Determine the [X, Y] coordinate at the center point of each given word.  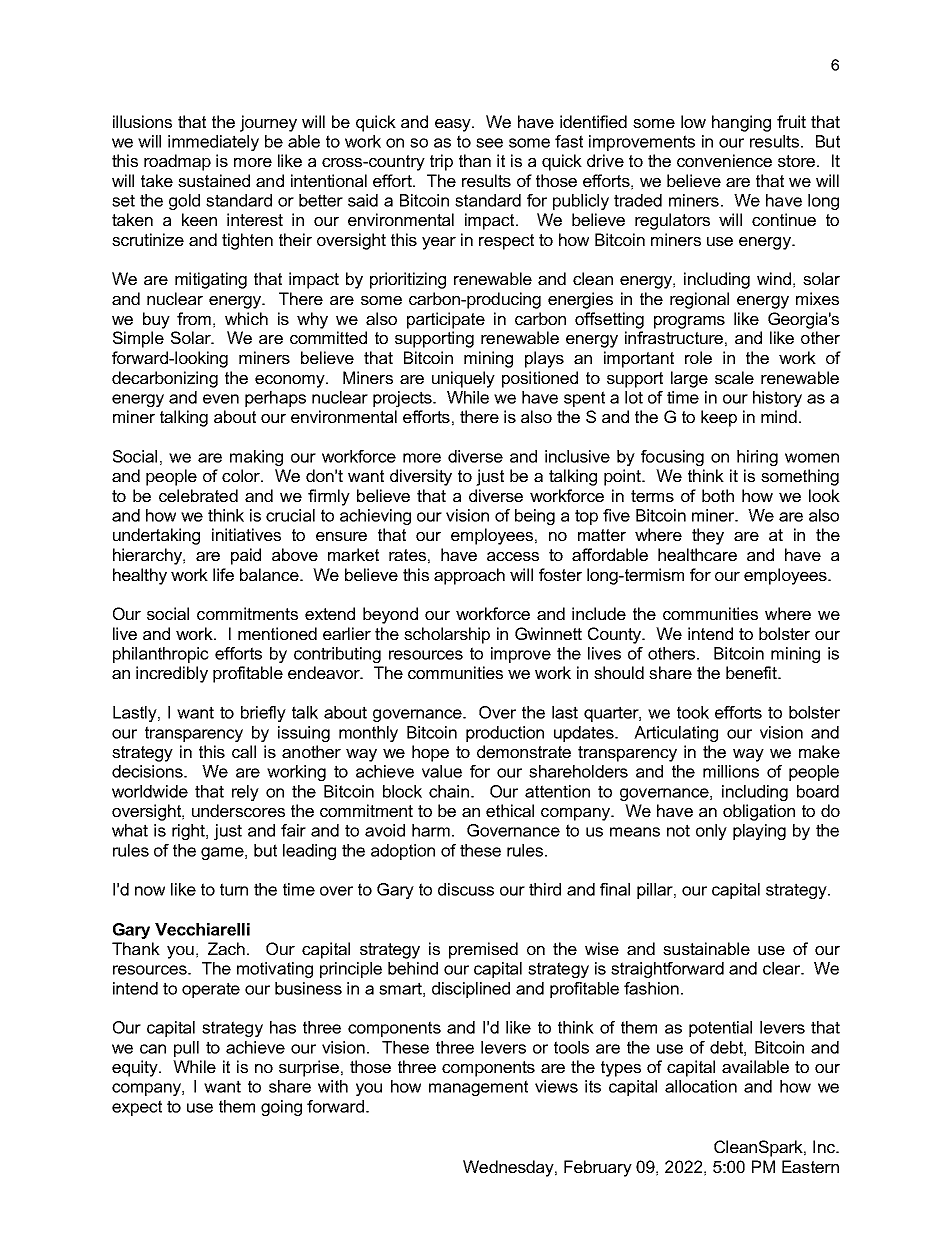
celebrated [198, 495]
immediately [213, 143]
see [489, 143]
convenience [724, 160]
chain [450, 791]
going [281, 1108]
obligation [759, 812]
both [718, 495]
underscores [238, 810]
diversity [421, 477]
